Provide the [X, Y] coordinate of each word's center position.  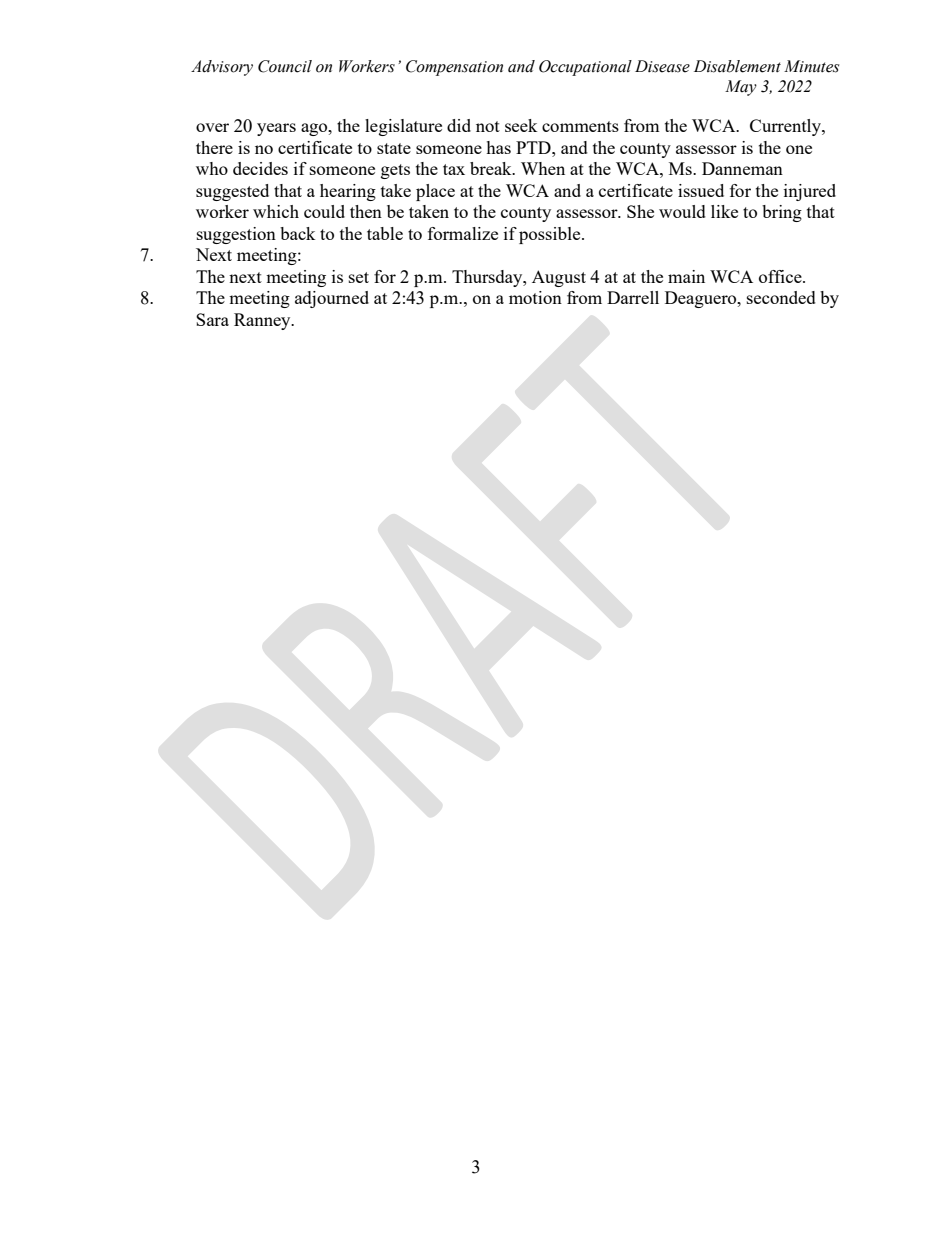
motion [535, 297]
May [741, 88]
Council [285, 66]
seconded [781, 297]
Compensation [454, 68]
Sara [212, 319]
